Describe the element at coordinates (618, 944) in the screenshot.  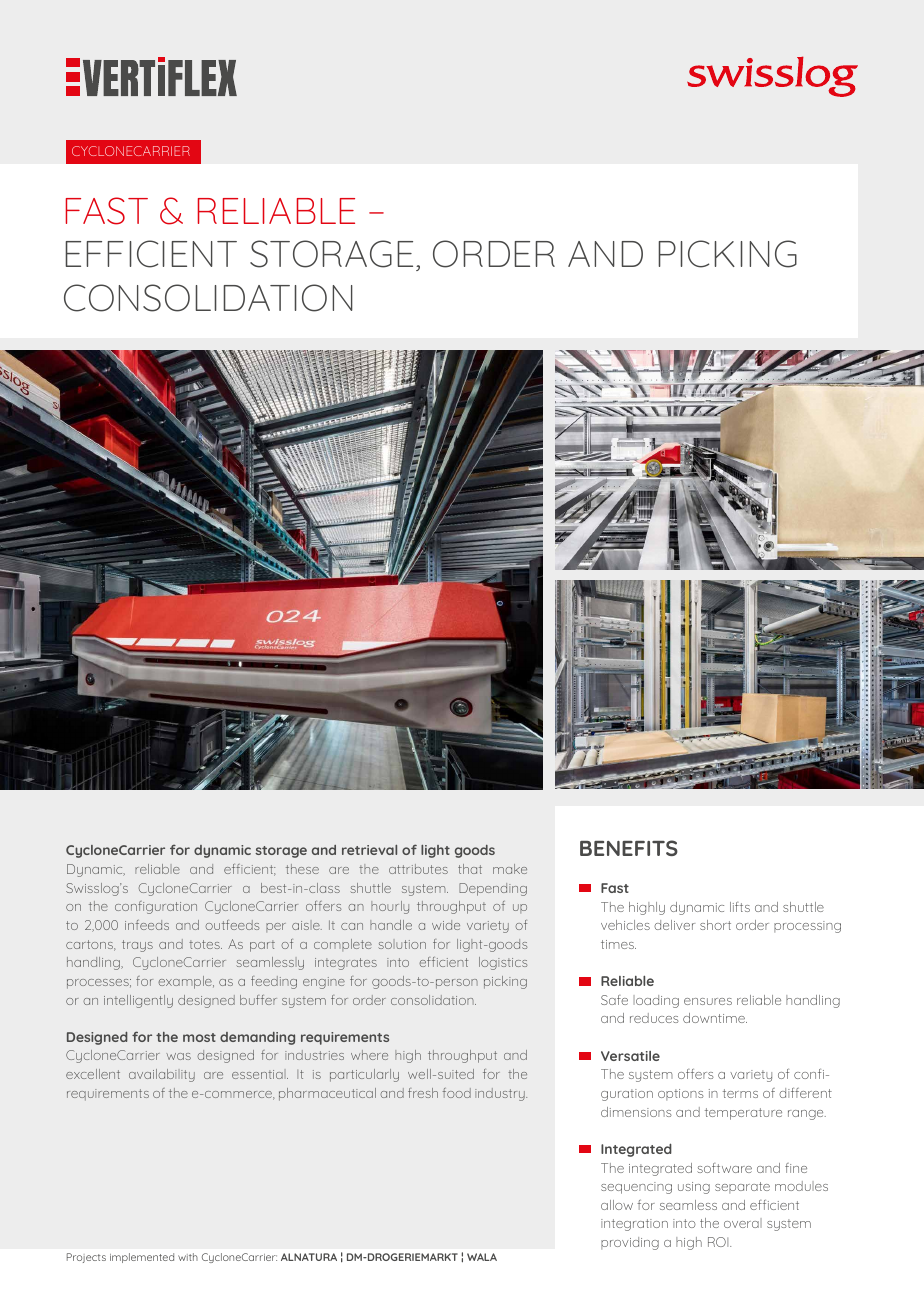
I see `times` at that location.
